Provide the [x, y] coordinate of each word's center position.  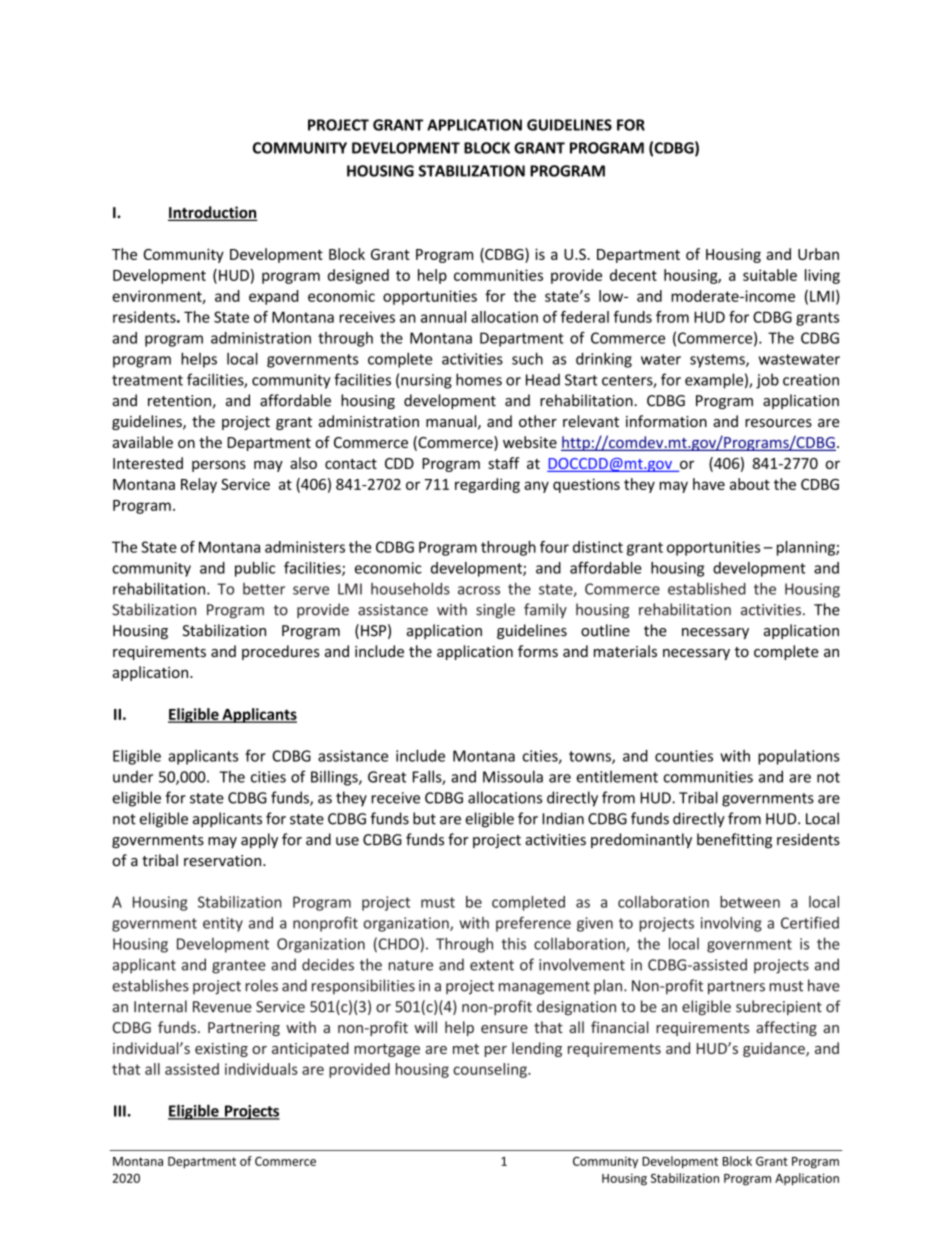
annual [443, 317]
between [750, 902]
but [424, 818]
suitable [770, 275]
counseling [491, 1070]
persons [219, 466]
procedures [281, 652]
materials [625, 651]
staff [503, 463]
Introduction [213, 213]
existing [221, 1050]
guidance [775, 1049]
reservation [224, 861]
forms [538, 651]
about [750, 484]
